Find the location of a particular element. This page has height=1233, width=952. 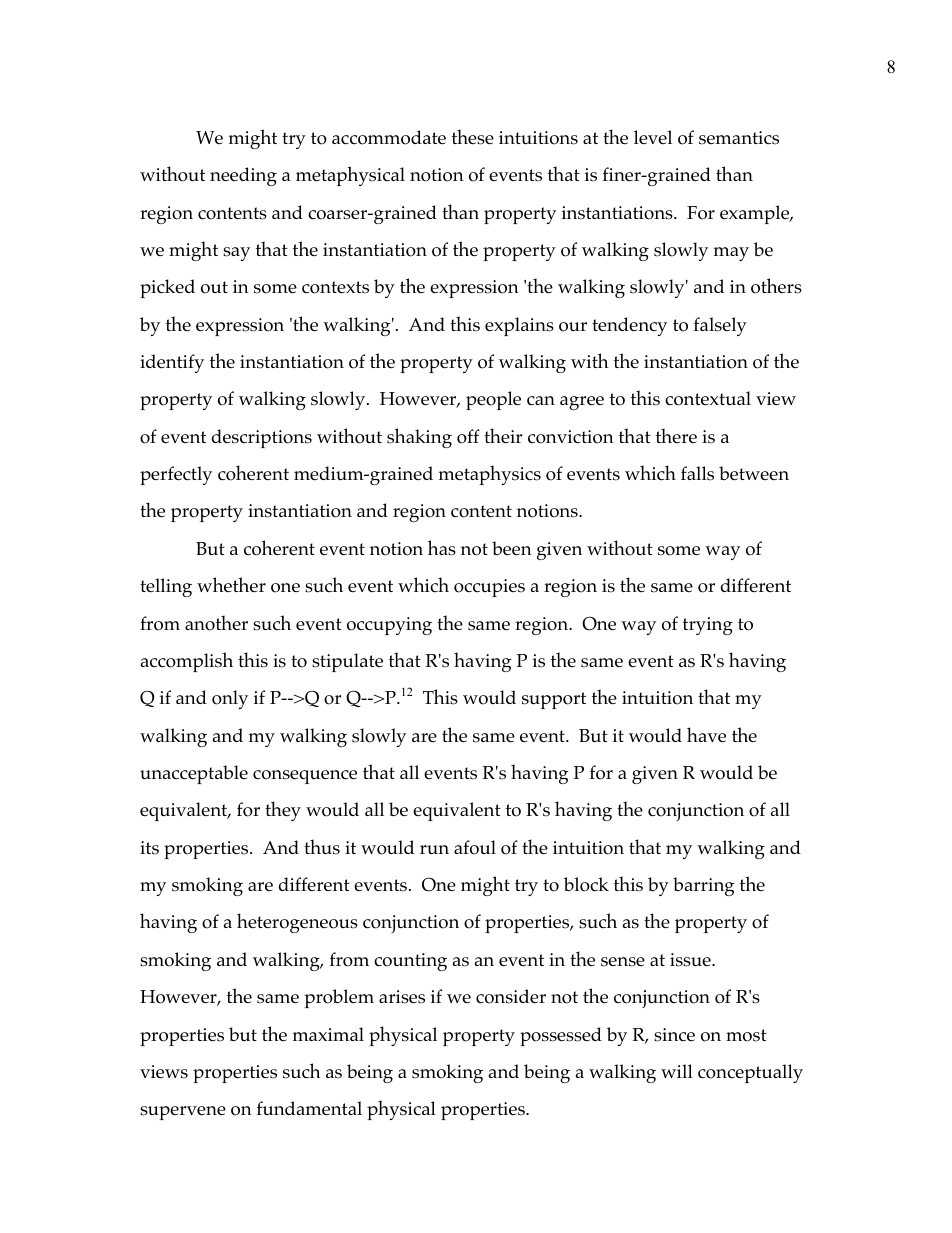

its is located at coordinates (149, 848).
